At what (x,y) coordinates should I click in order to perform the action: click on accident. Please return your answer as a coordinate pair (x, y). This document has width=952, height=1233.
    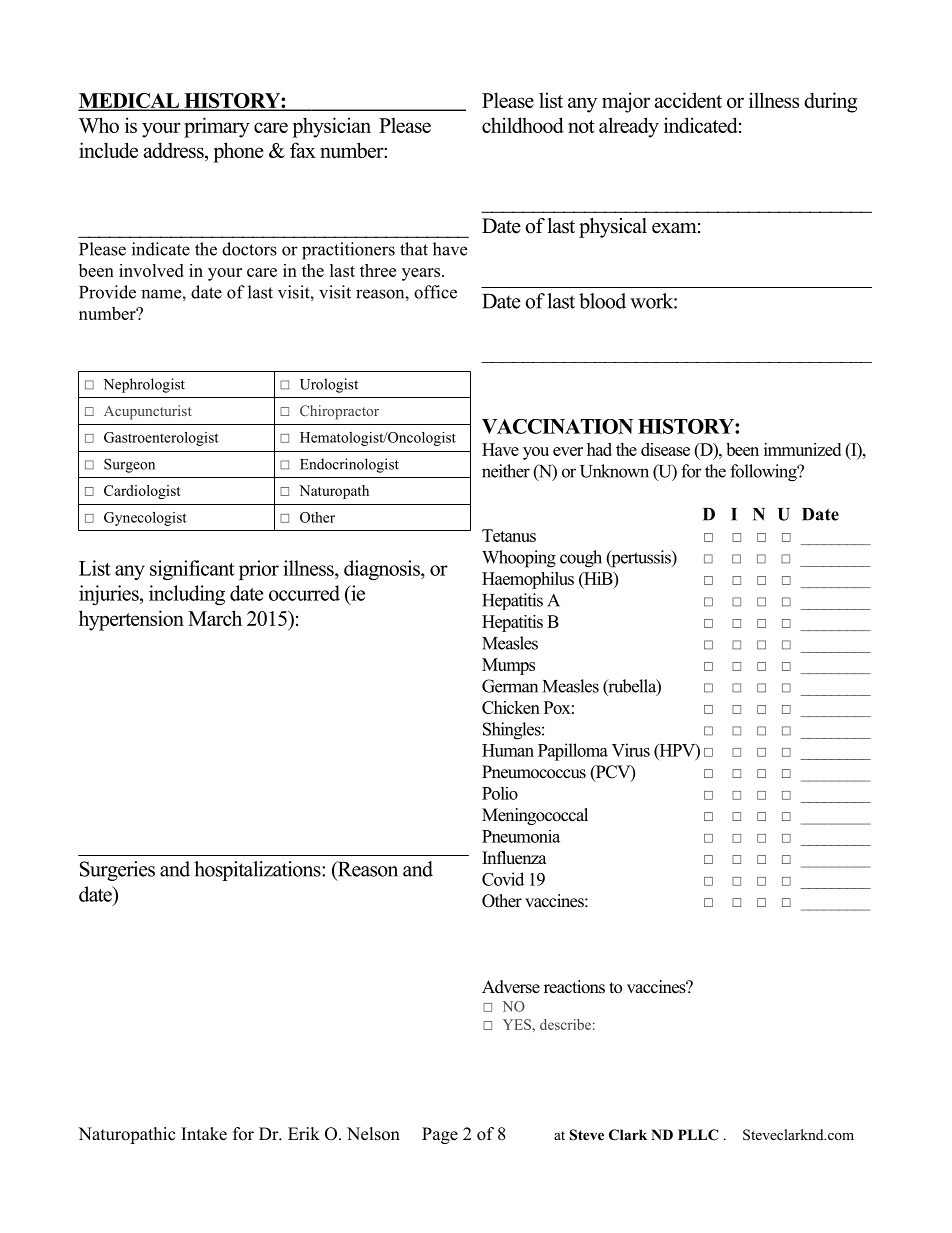
    Looking at the image, I should click on (688, 100).
